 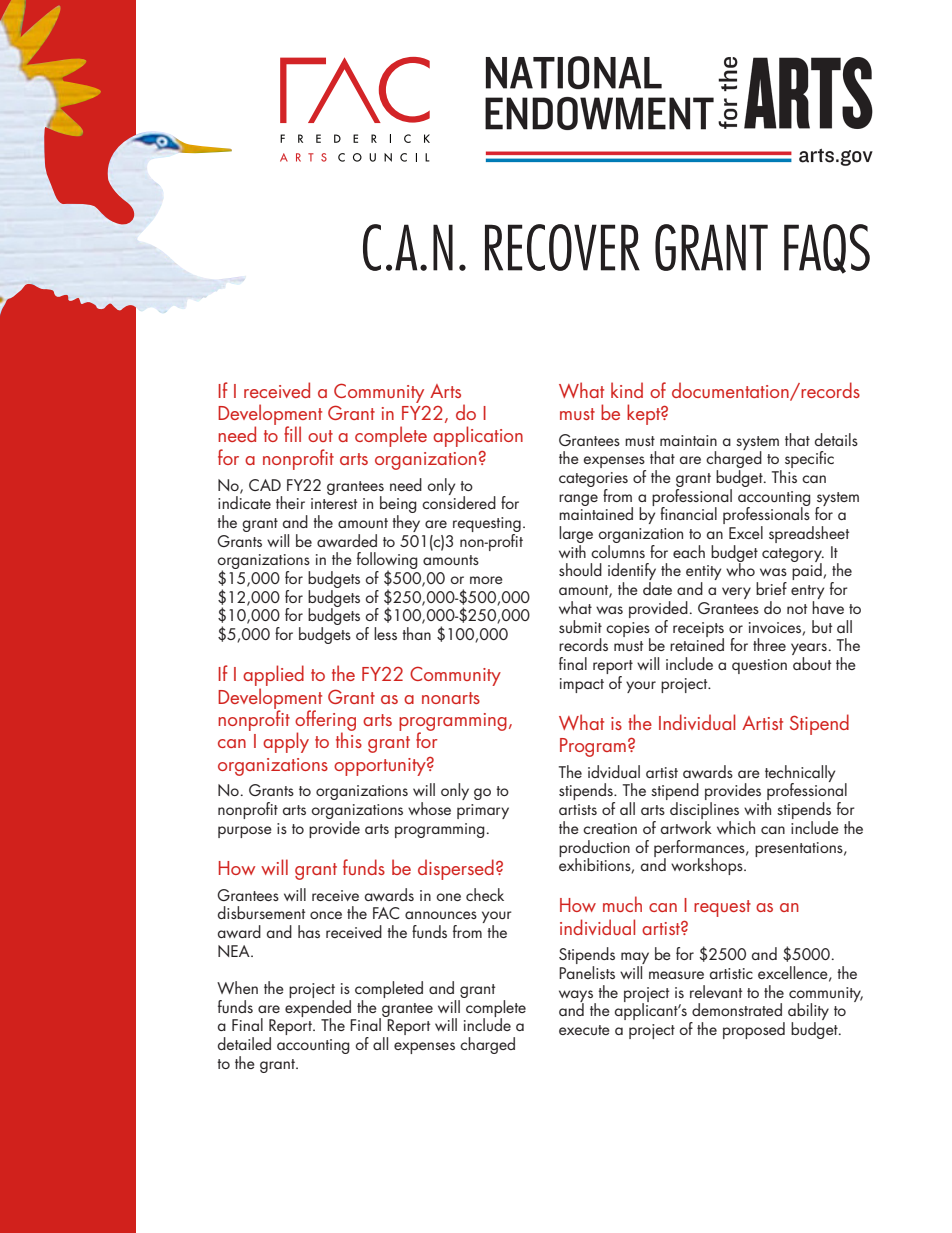 I want to click on FAQS, so click(x=827, y=249).
